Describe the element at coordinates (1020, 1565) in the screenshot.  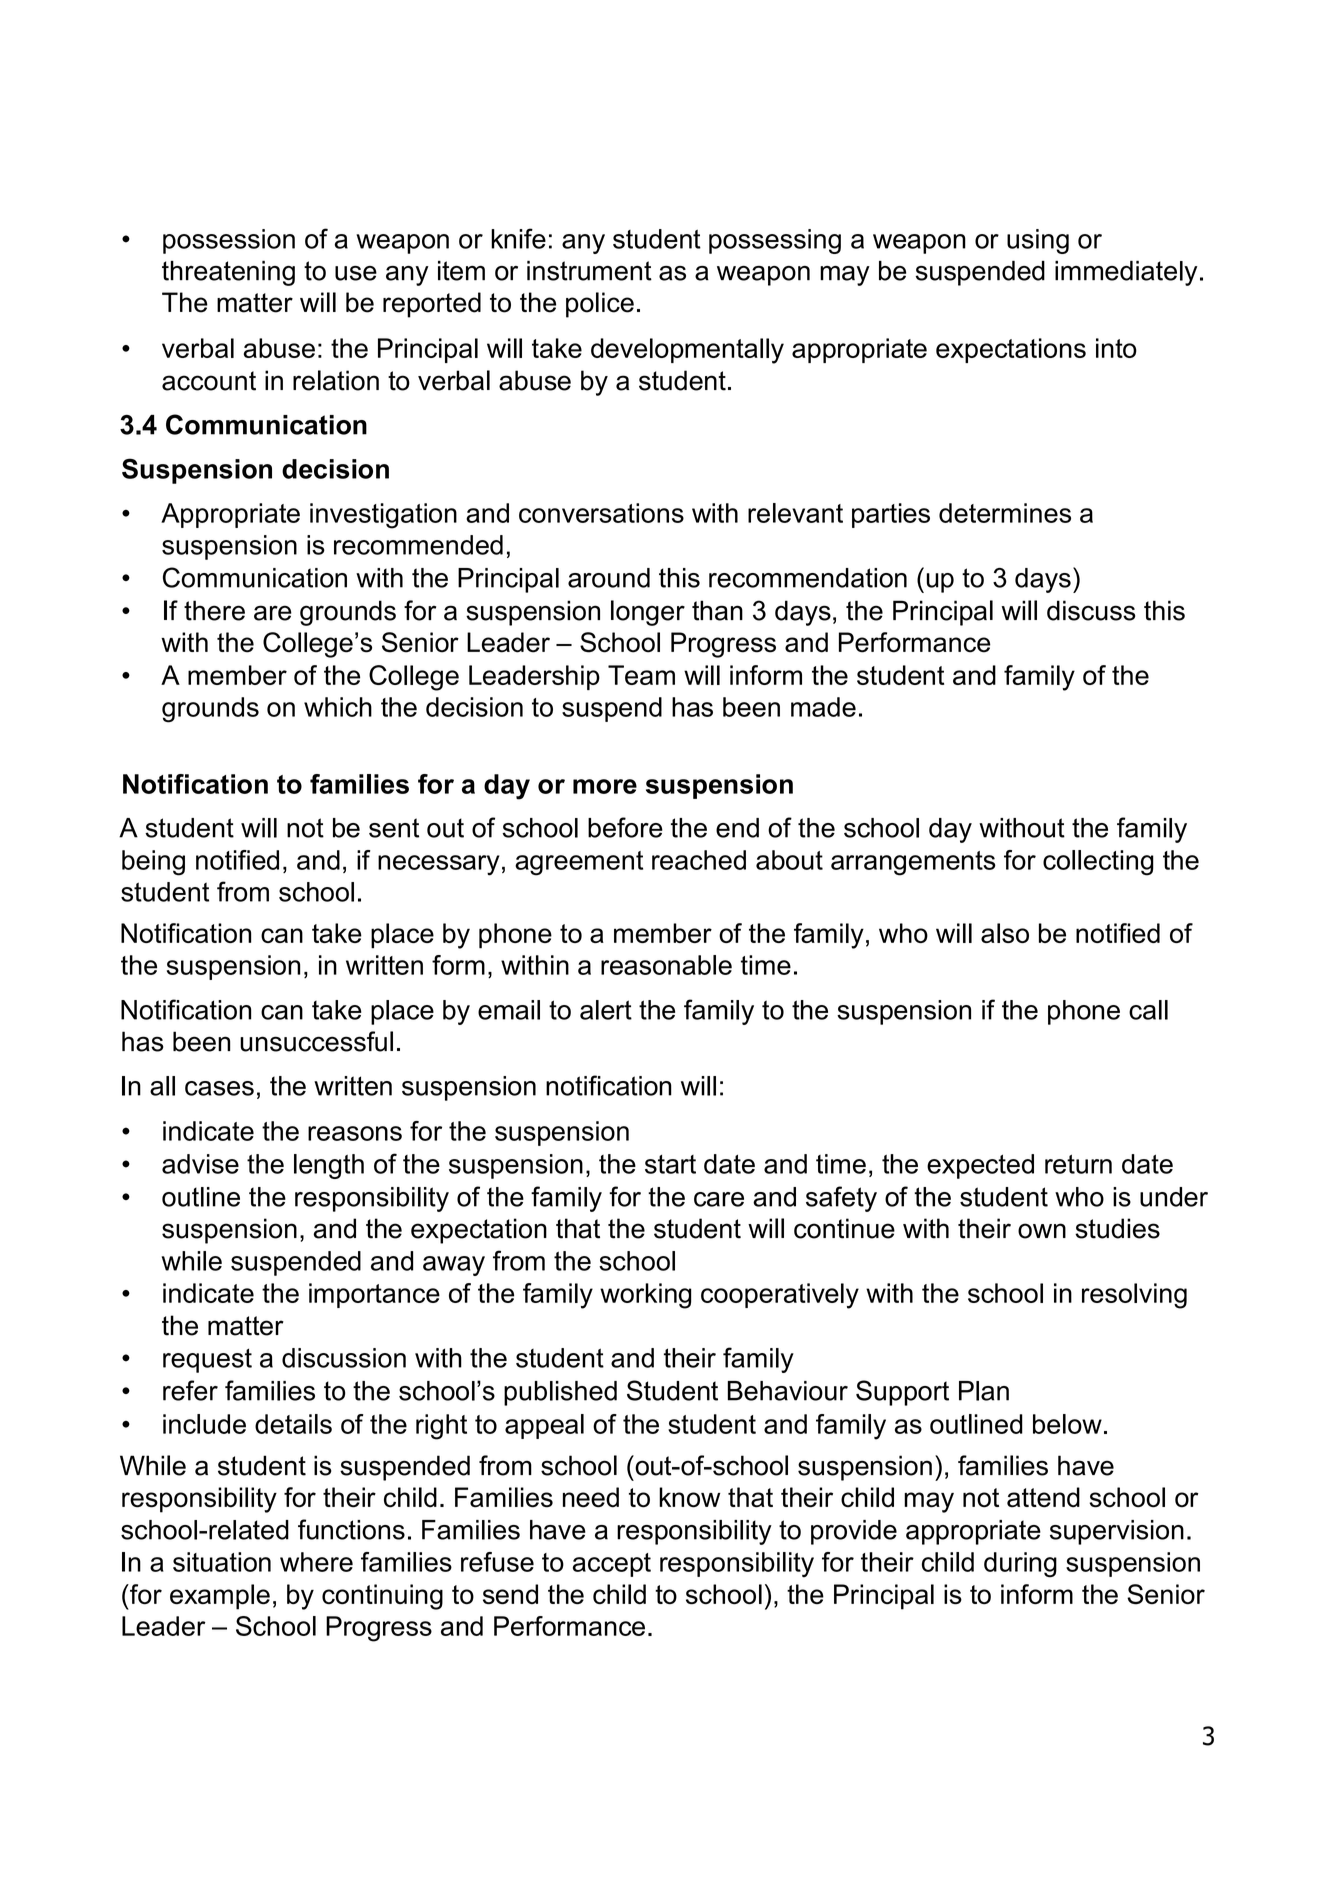
I see `during` at that location.
